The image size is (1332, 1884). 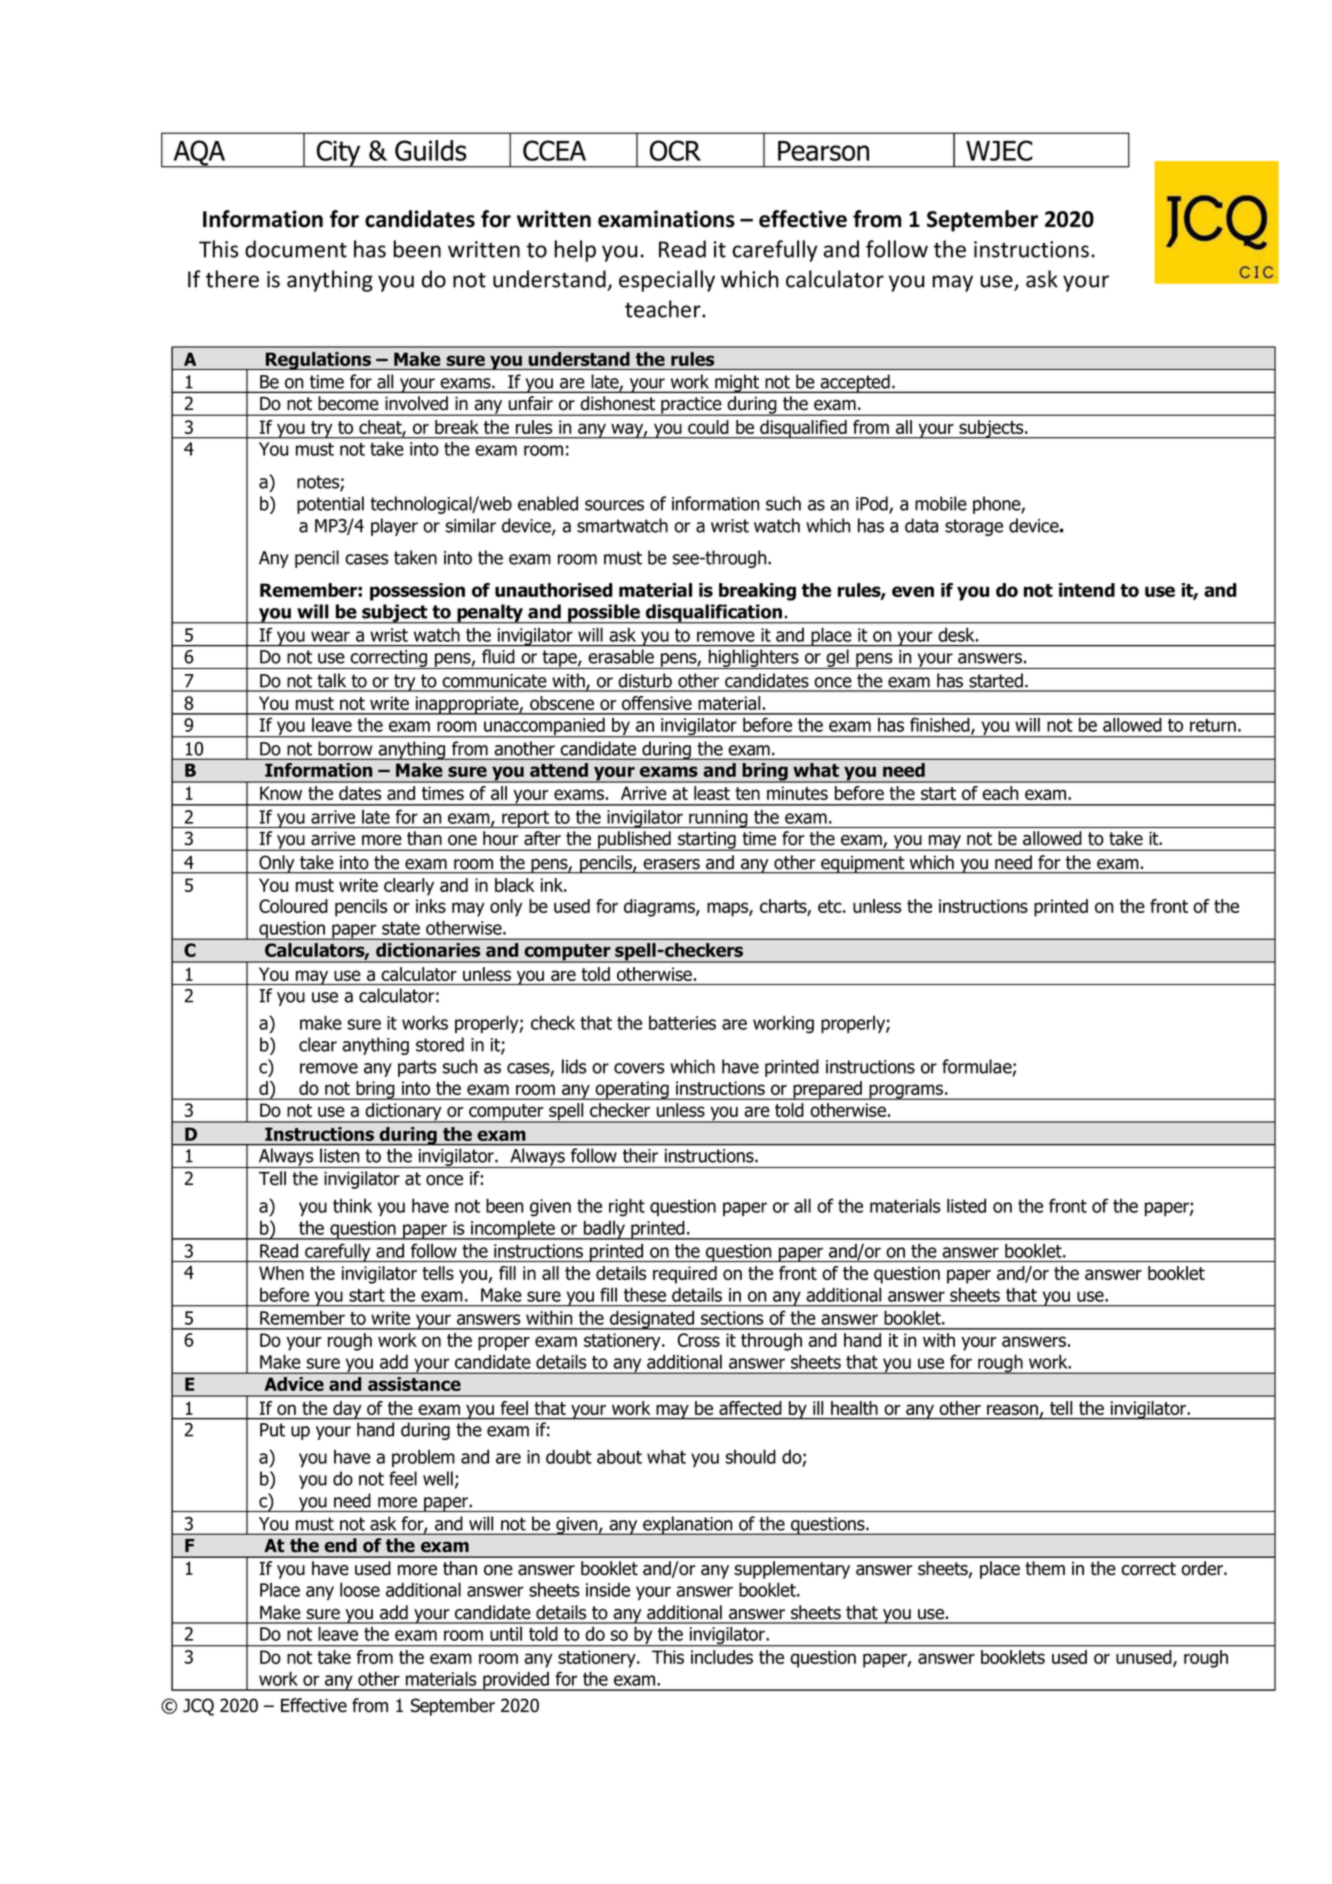 I want to click on them, so click(x=1045, y=1568).
